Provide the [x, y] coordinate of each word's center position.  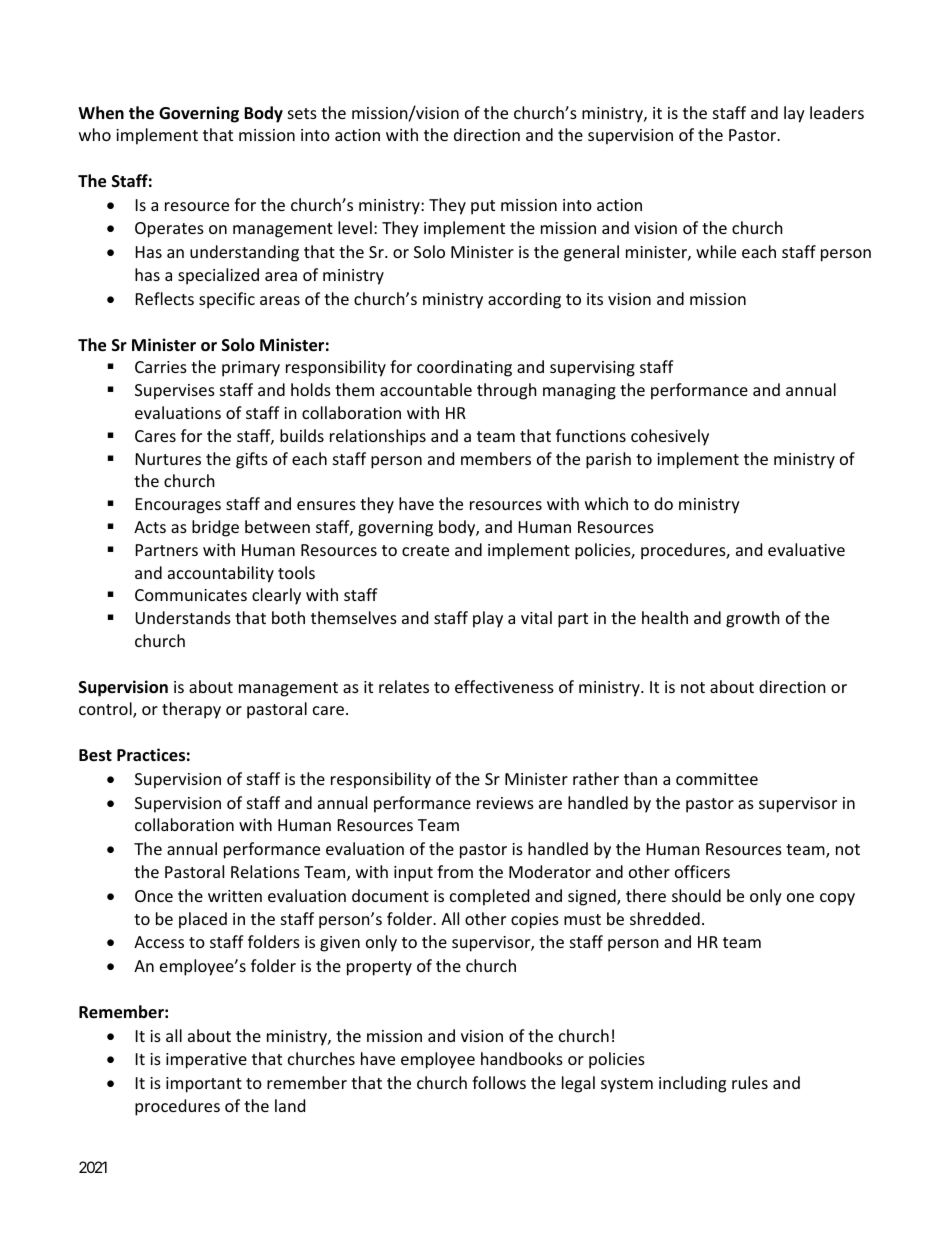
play [488, 619]
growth [753, 619]
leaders [837, 112]
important [204, 1085]
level [355, 227]
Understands [183, 617]
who [95, 134]
